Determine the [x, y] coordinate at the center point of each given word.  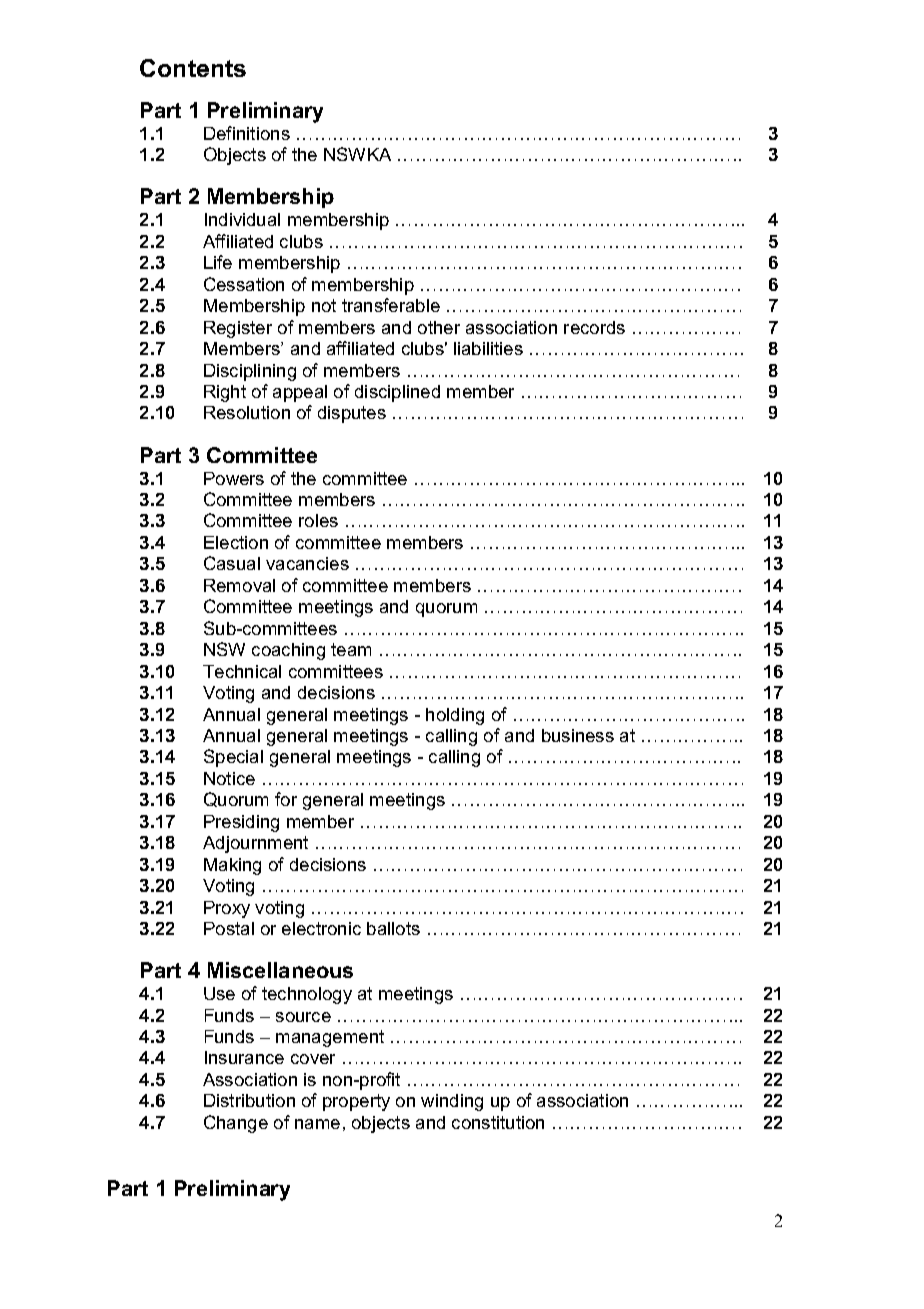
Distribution [249, 1100]
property [356, 1102]
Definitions [247, 133]
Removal [239, 585]
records [594, 327]
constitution [498, 1122]
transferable [391, 305]
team [351, 649]
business [578, 735]
